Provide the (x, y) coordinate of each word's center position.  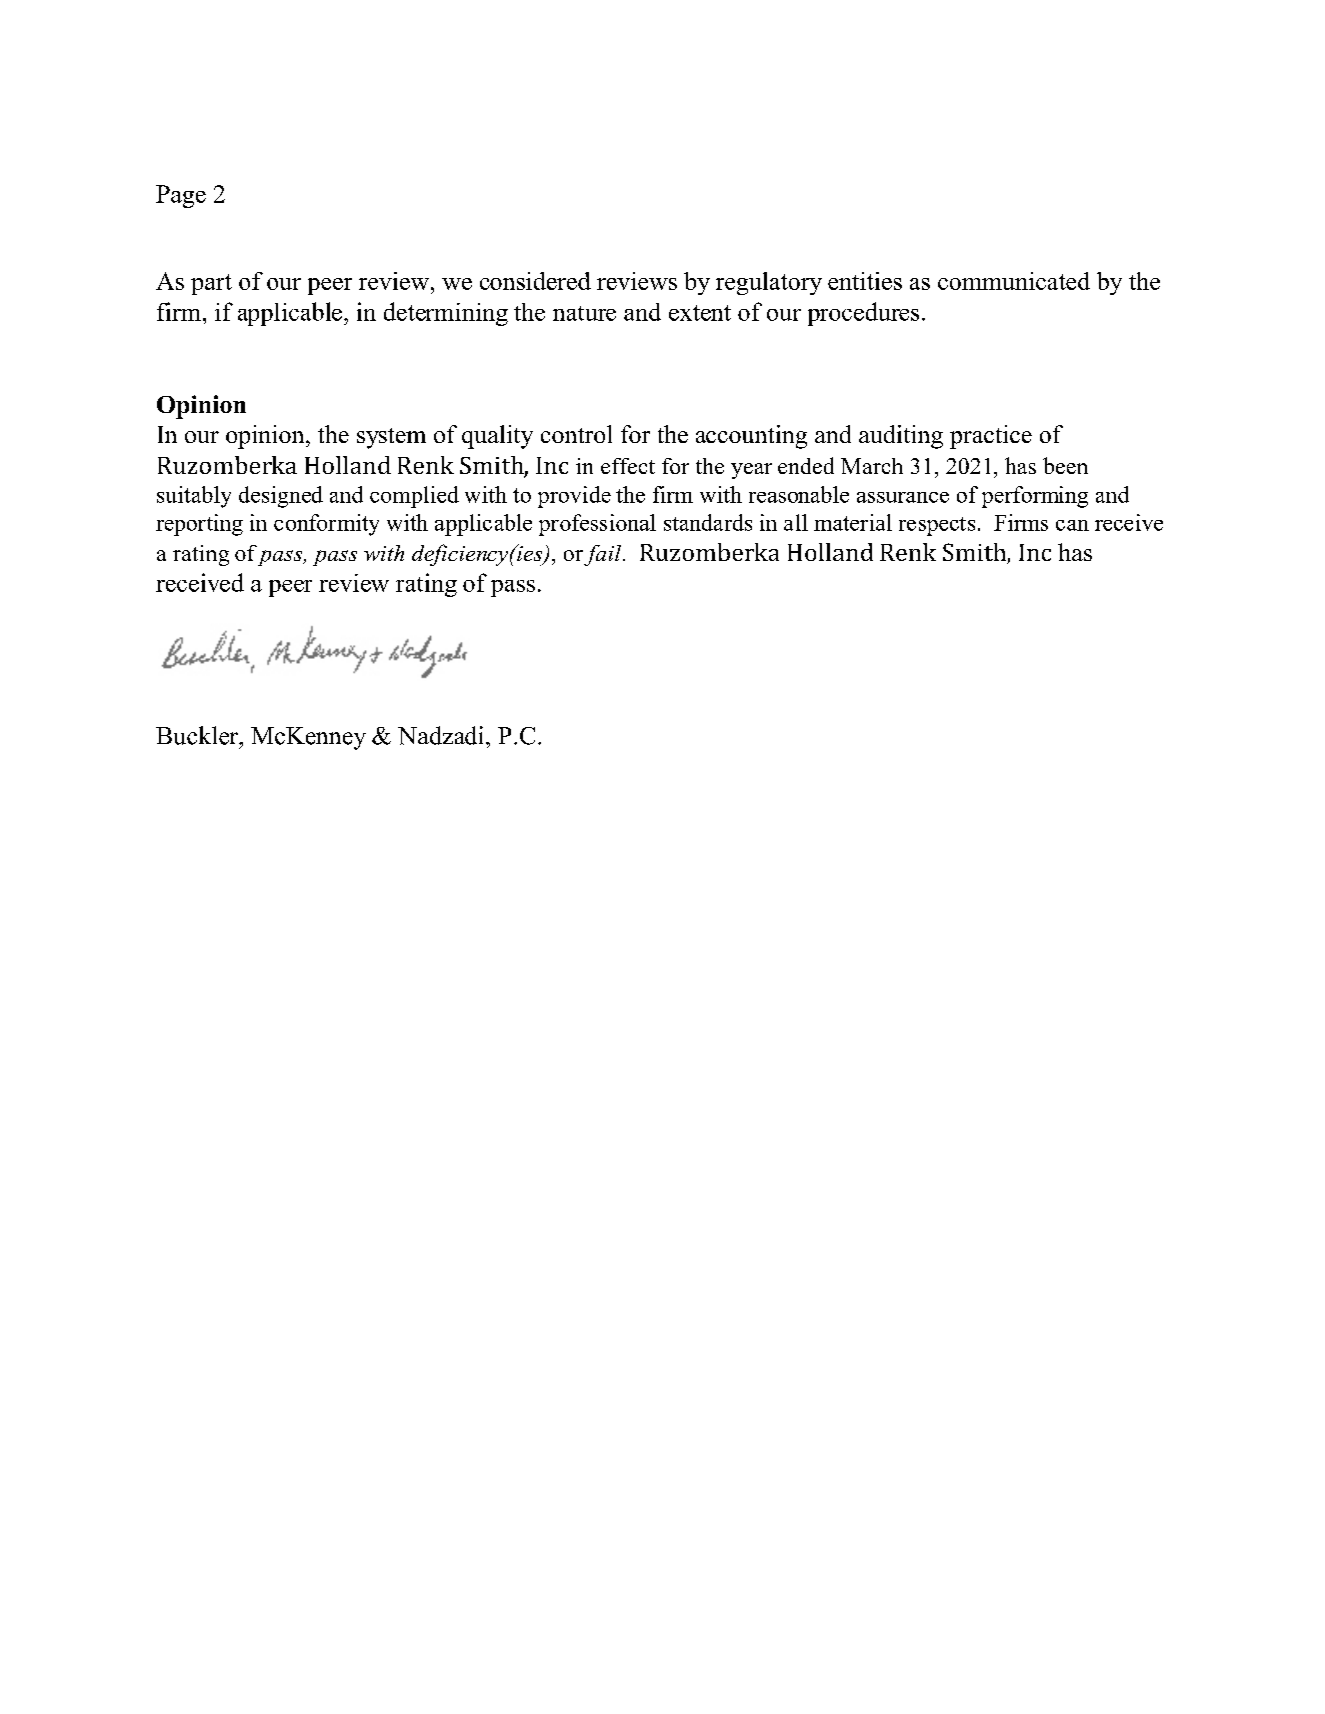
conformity (326, 525)
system (391, 438)
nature (584, 313)
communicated (1014, 281)
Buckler (198, 735)
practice (991, 437)
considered (535, 281)
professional (597, 525)
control (576, 434)
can (1072, 525)
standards (708, 522)
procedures (863, 314)
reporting (199, 525)
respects (937, 526)
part (211, 284)
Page (181, 196)
